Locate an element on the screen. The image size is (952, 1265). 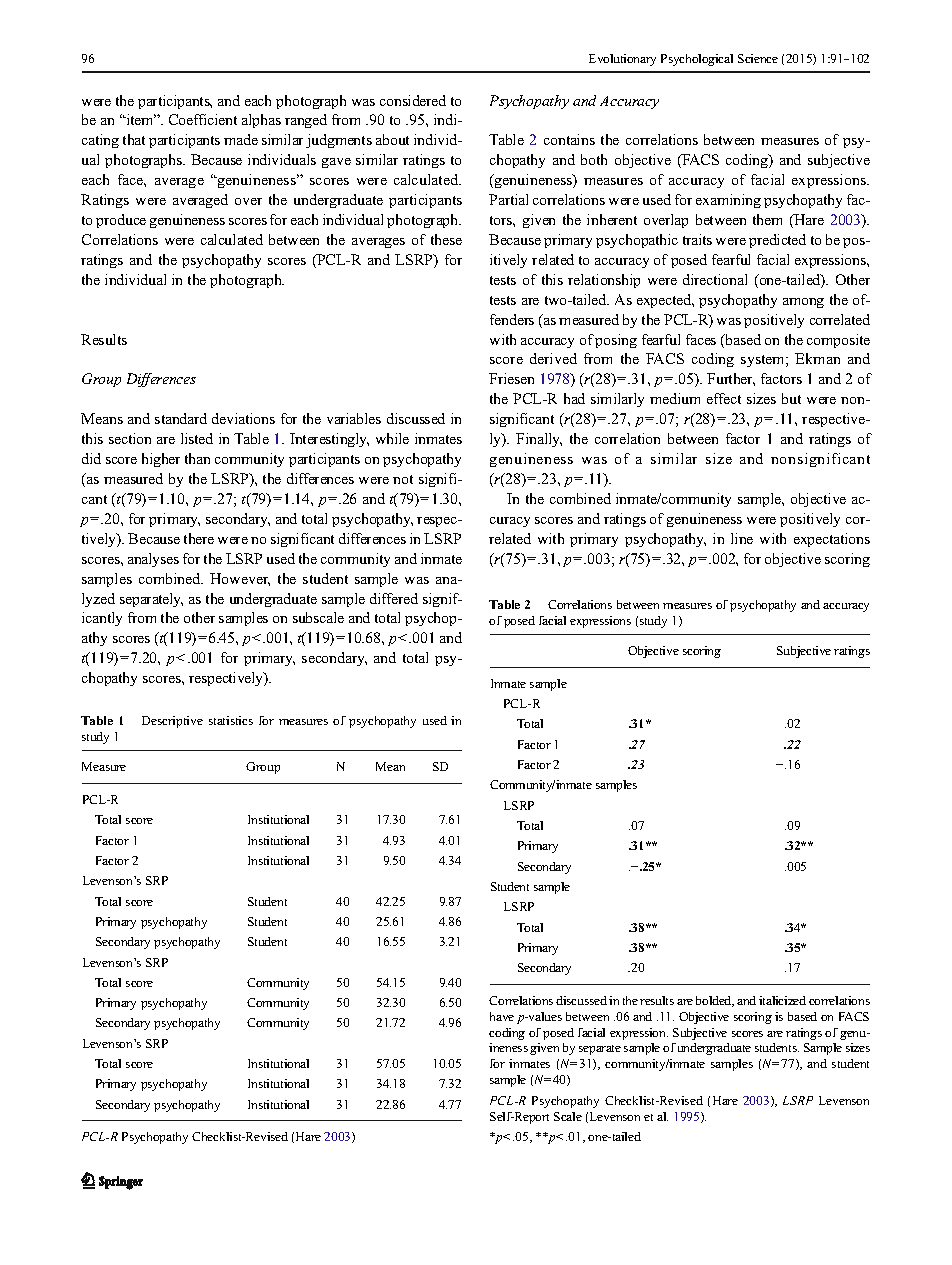
there is located at coordinates (199, 538).
